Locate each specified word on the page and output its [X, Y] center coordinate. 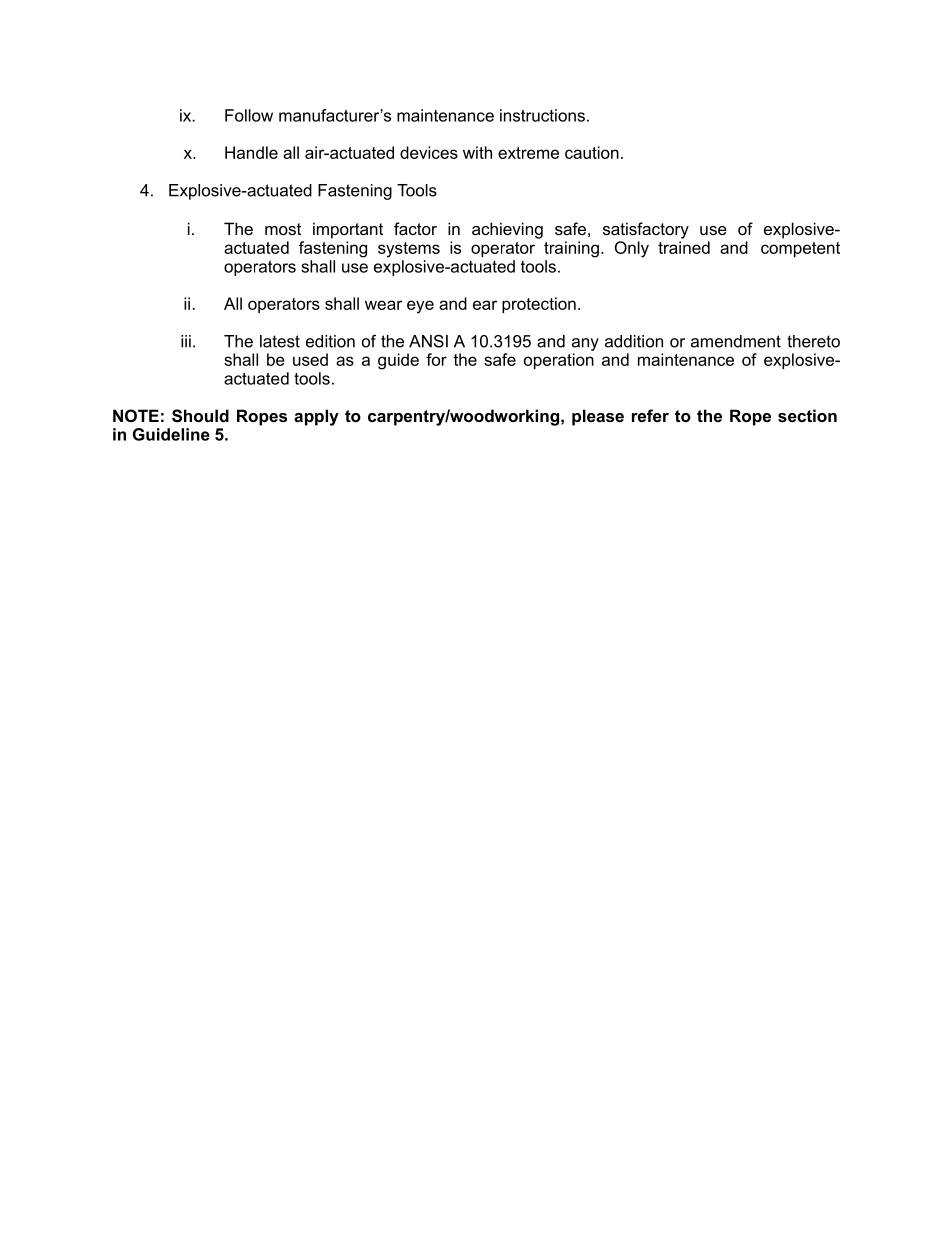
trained [684, 247]
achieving [507, 230]
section [807, 415]
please [598, 417]
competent [800, 249]
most [283, 229]
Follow [249, 115]
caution [592, 152]
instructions [542, 115]
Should [200, 416]
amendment [736, 341]
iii [186, 341]
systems [409, 250]
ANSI [428, 341]
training [571, 249]
